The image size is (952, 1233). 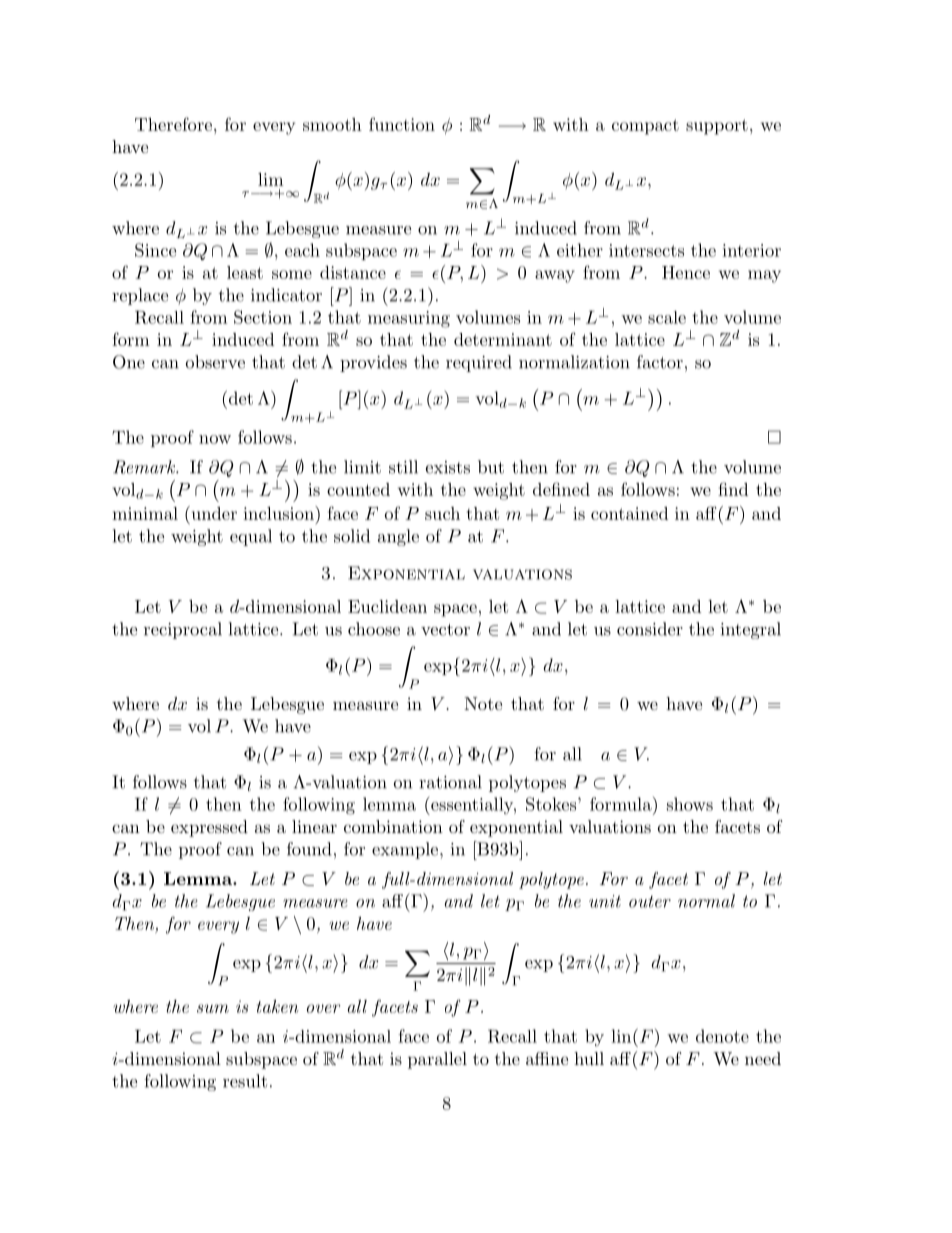 What do you see at coordinates (215, 362) in the image?
I see `observe` at bounding box center [215, 362].
